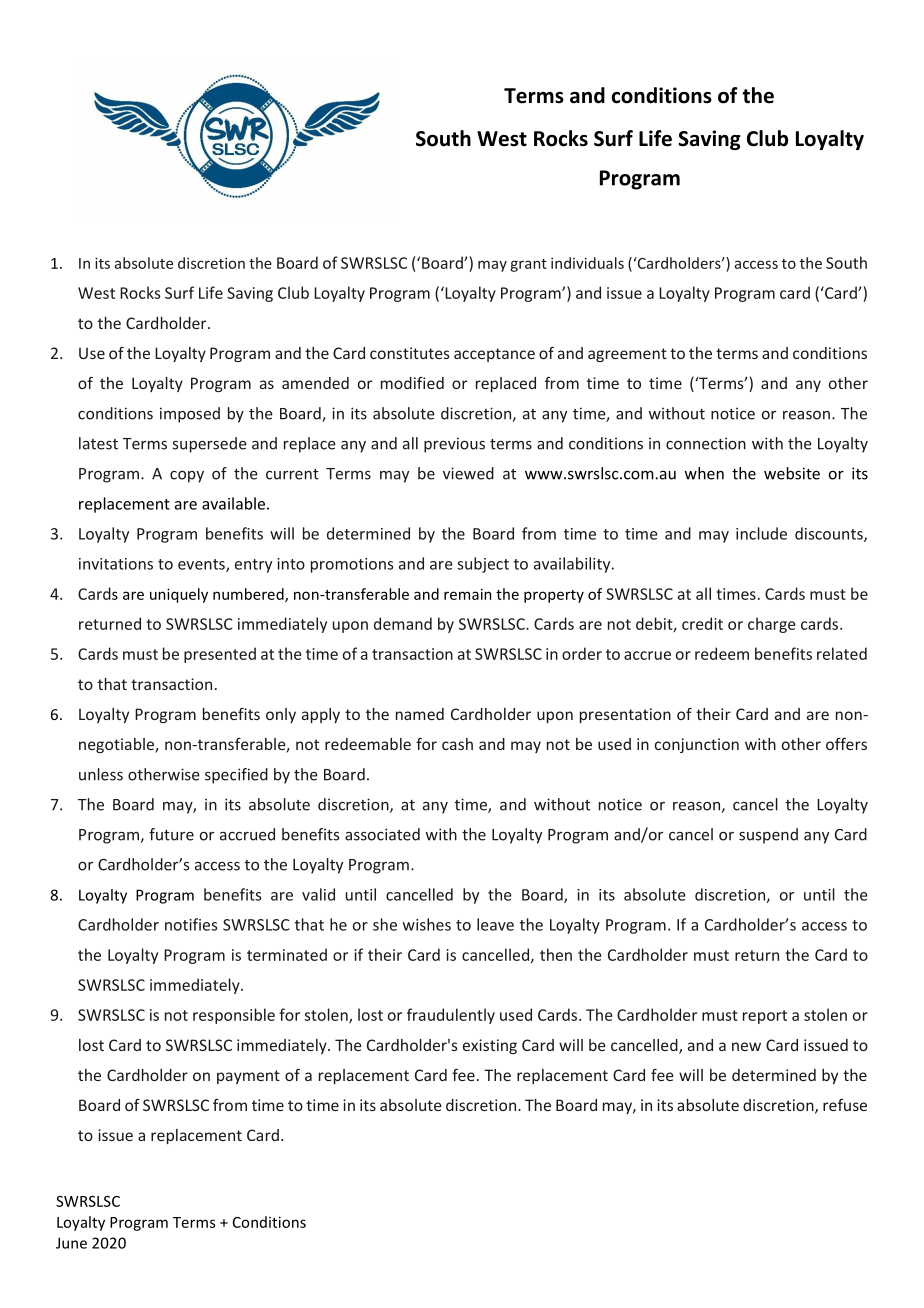 The width and height of the screenshot is (924, 1308). What do you see at coordinates (179, 595) in the screenshot?
I see `uniquely` at bounding box center [179, 595].
